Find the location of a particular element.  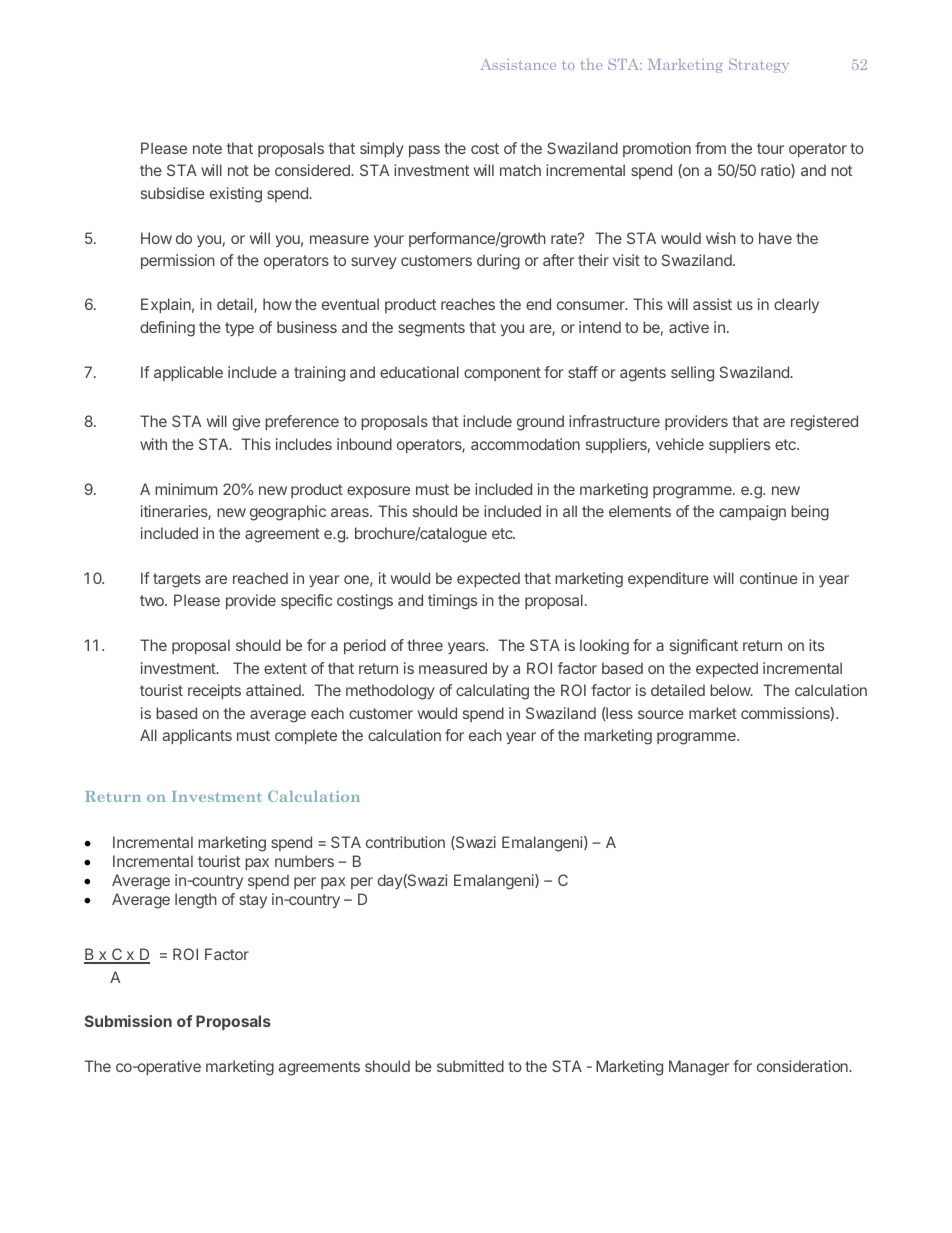

continue is located at coordinates (769, 578).
